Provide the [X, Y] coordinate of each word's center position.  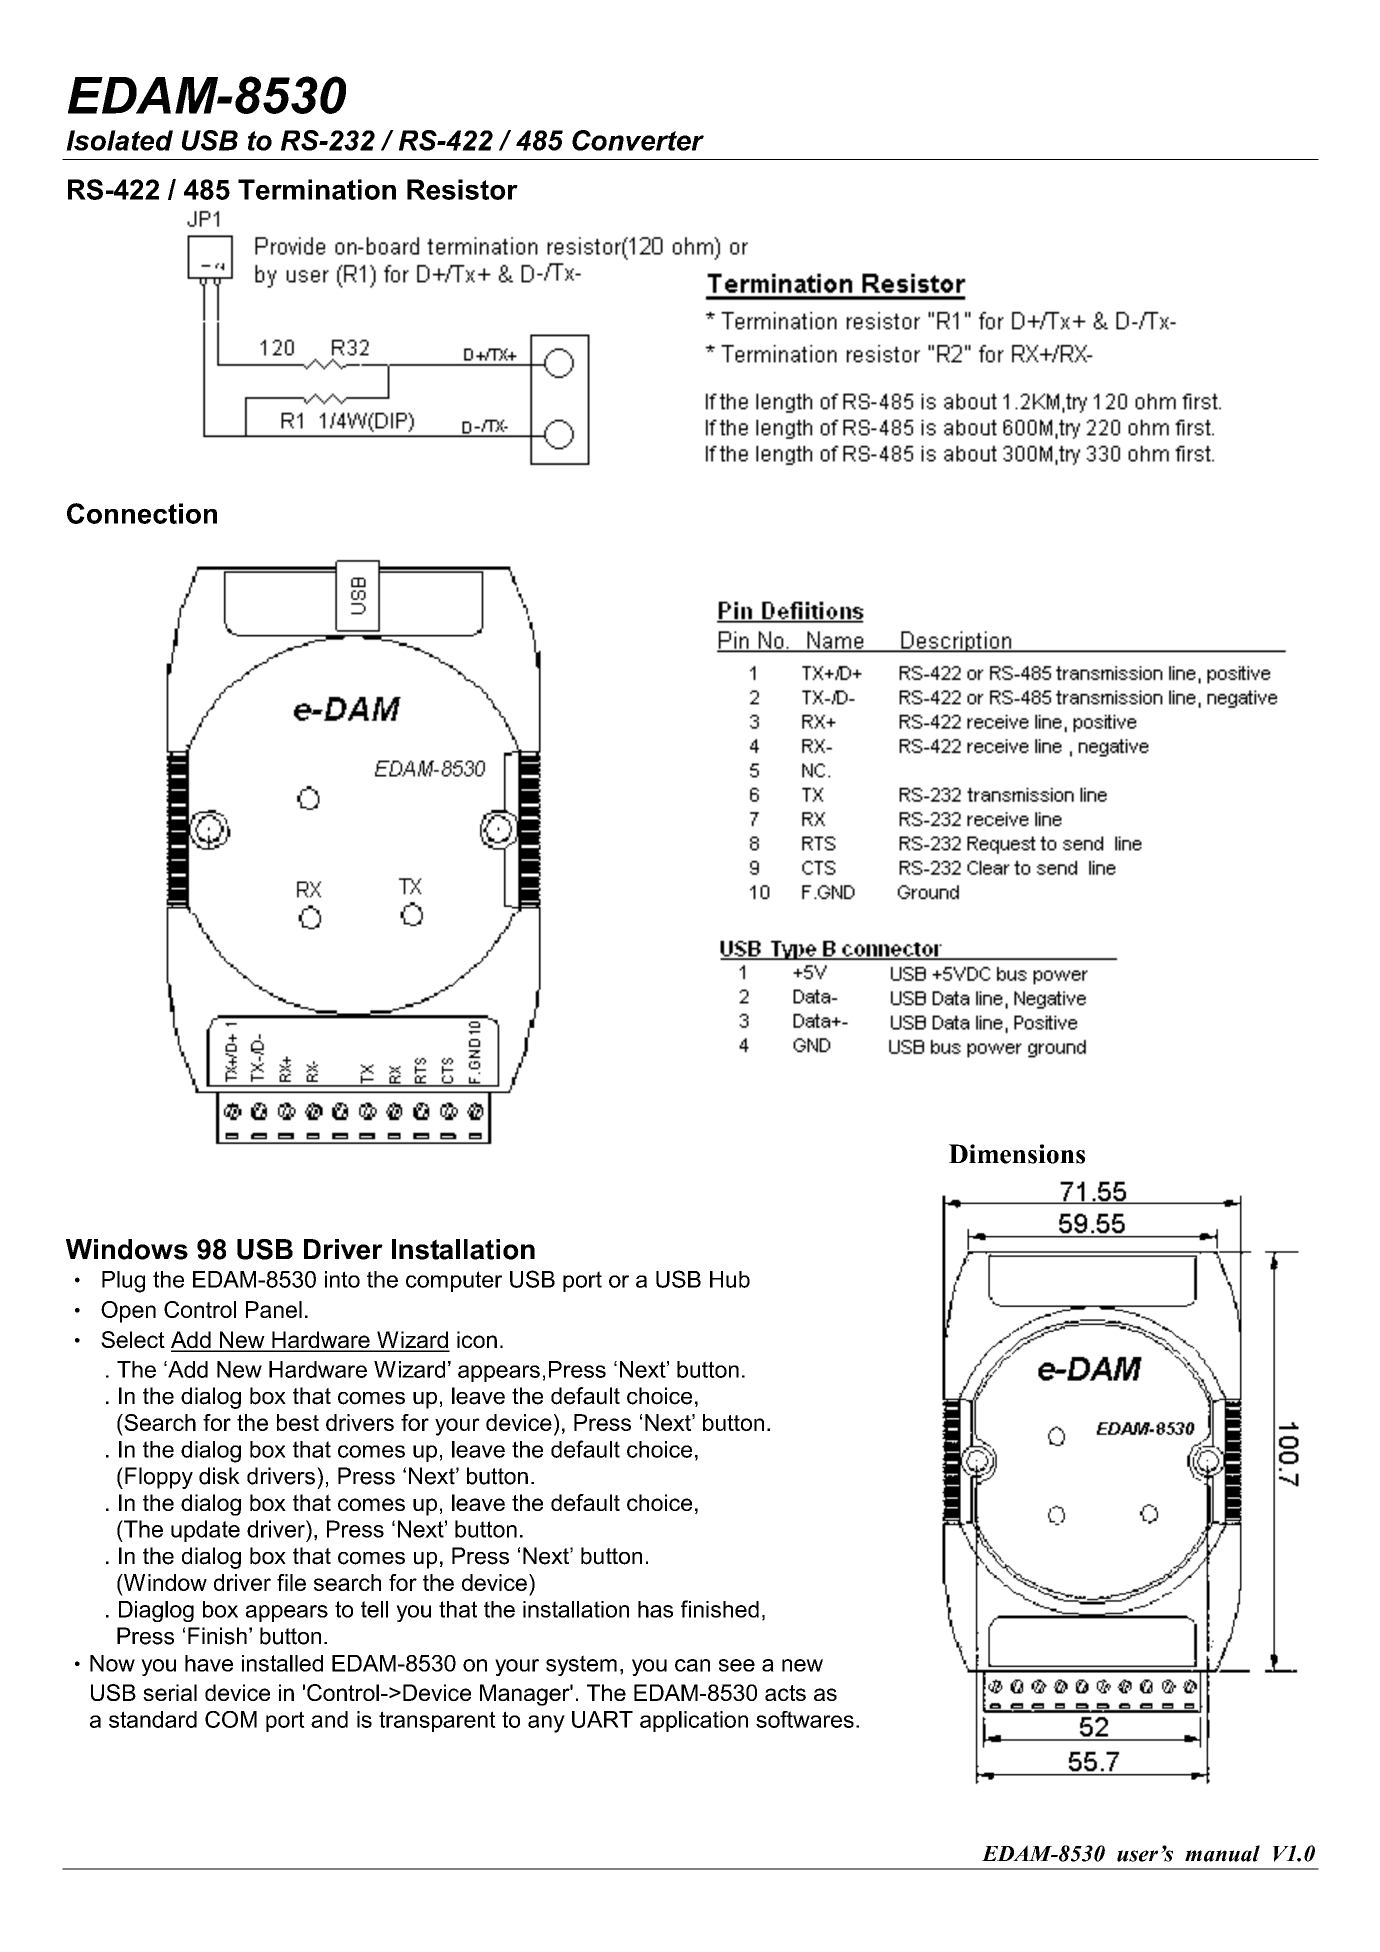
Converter [638, 140]
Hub [730, 1279]
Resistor [462, 189]
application [694, 1721]
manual [1222, 1853]
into [342, 1279]
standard [153, 1719]
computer [454, 1281]
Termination [317, 189]
